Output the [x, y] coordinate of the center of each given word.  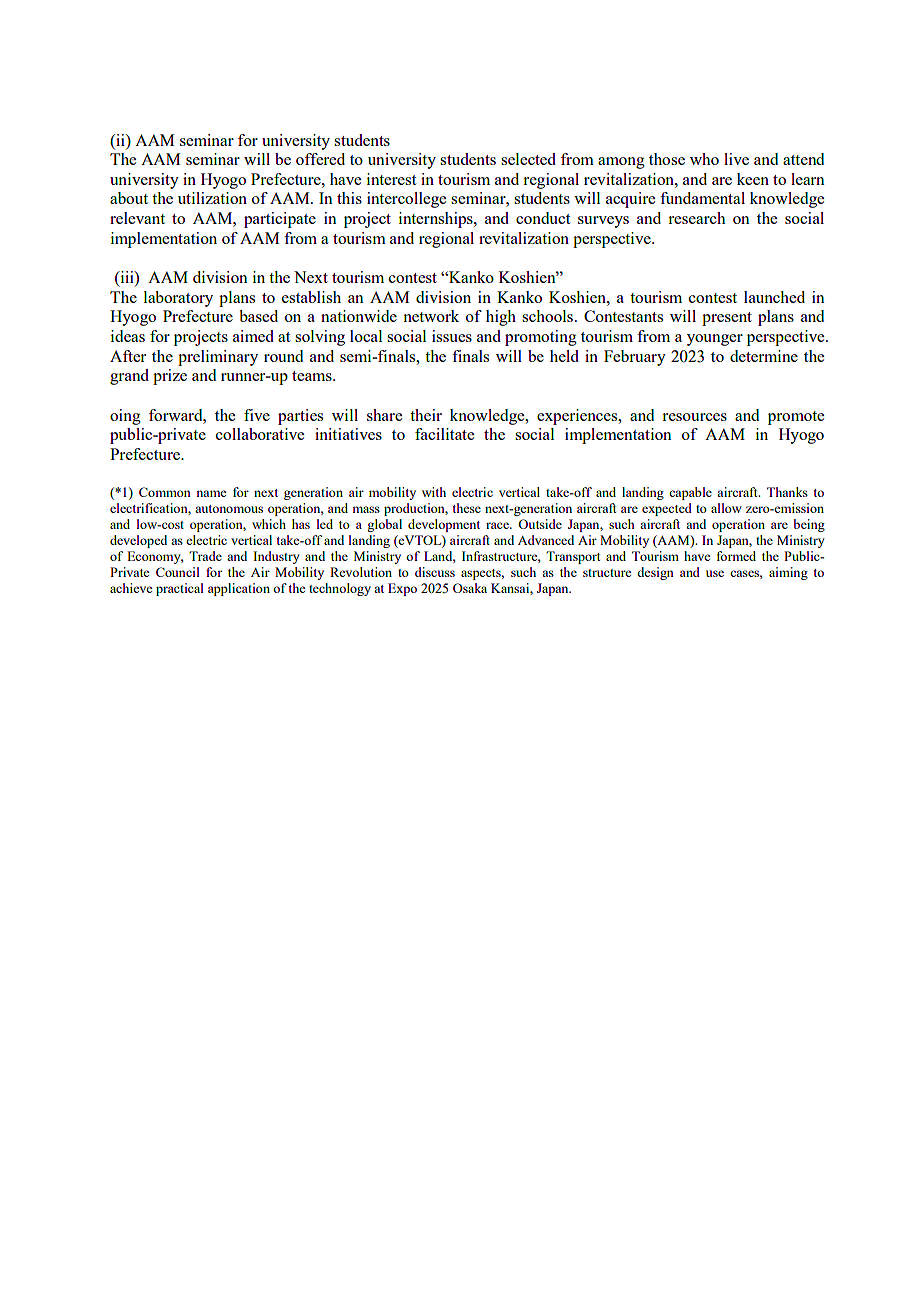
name [211, 493]
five [257, 415]
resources [694, 417]
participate [280, 220]
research [697, 218]
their [426, 415]
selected [528, 159]
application [239, 589]
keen [753, 179]
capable [690, 493]
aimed [253, 336]
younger [715, 340]
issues [452, 336]
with [434, 492]
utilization [212, 198]
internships [437, 220]
